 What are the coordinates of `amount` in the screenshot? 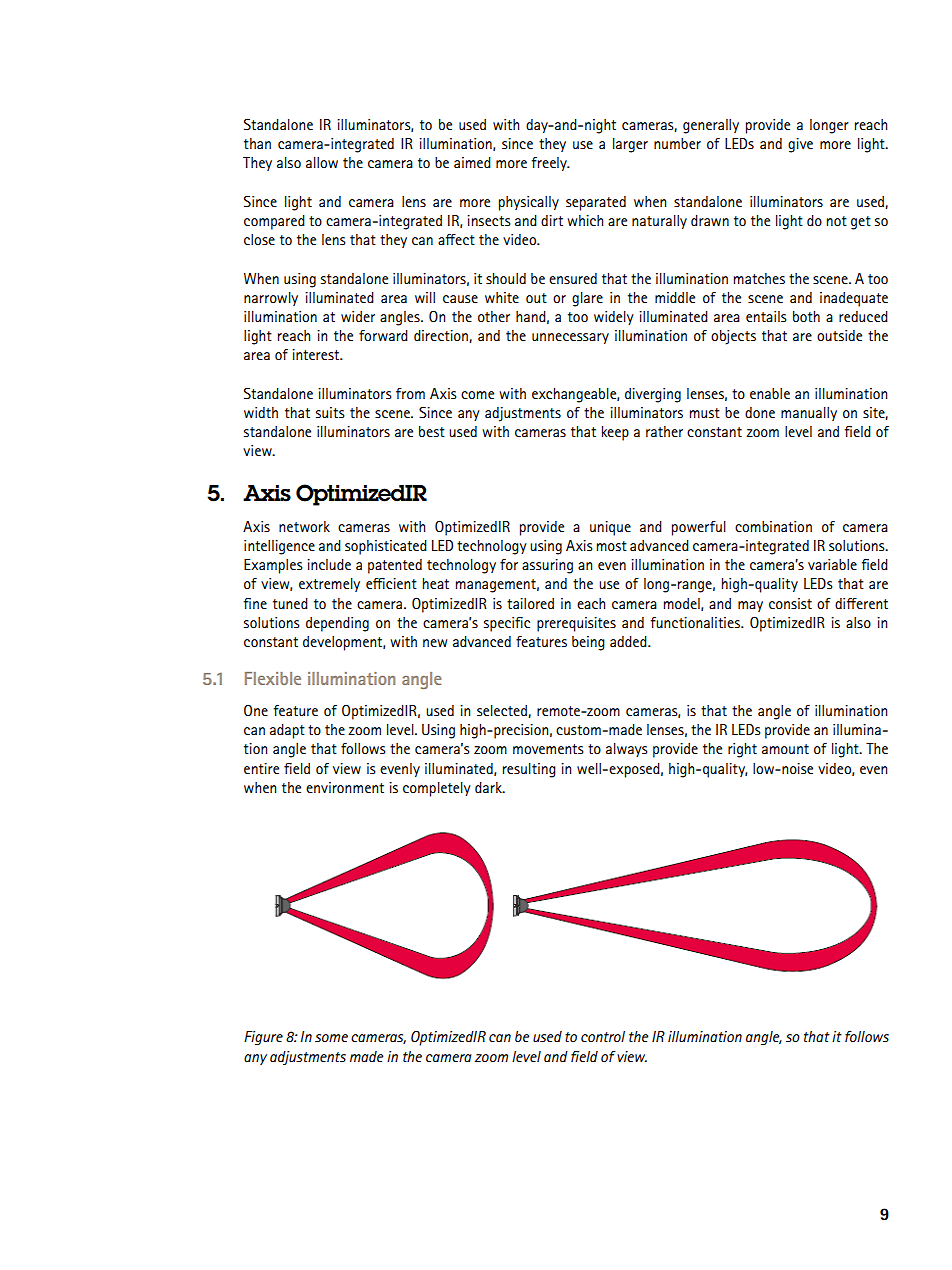 It's located at (785, 749).
